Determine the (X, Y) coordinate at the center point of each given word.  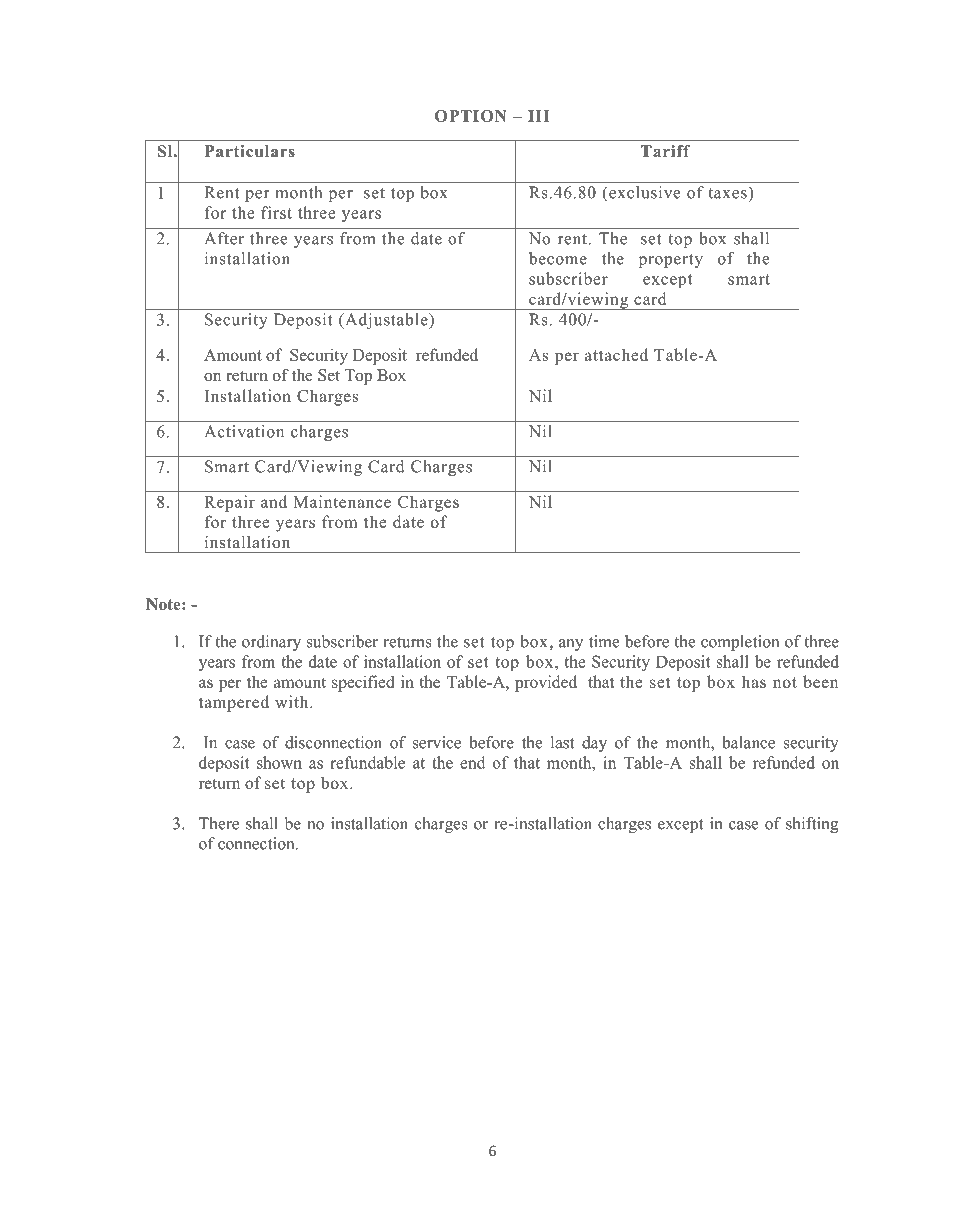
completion (740, 643)
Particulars (250, 151)
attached (616, 354)
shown (279, 762)
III (538, 116)
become (558, 258)
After (224, 238)
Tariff (665, 151)
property (671, 261)
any (571, 645)
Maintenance (342, 501)
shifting (812, 825)
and (274, 501)
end (473, 762)
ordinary (271, 643)
